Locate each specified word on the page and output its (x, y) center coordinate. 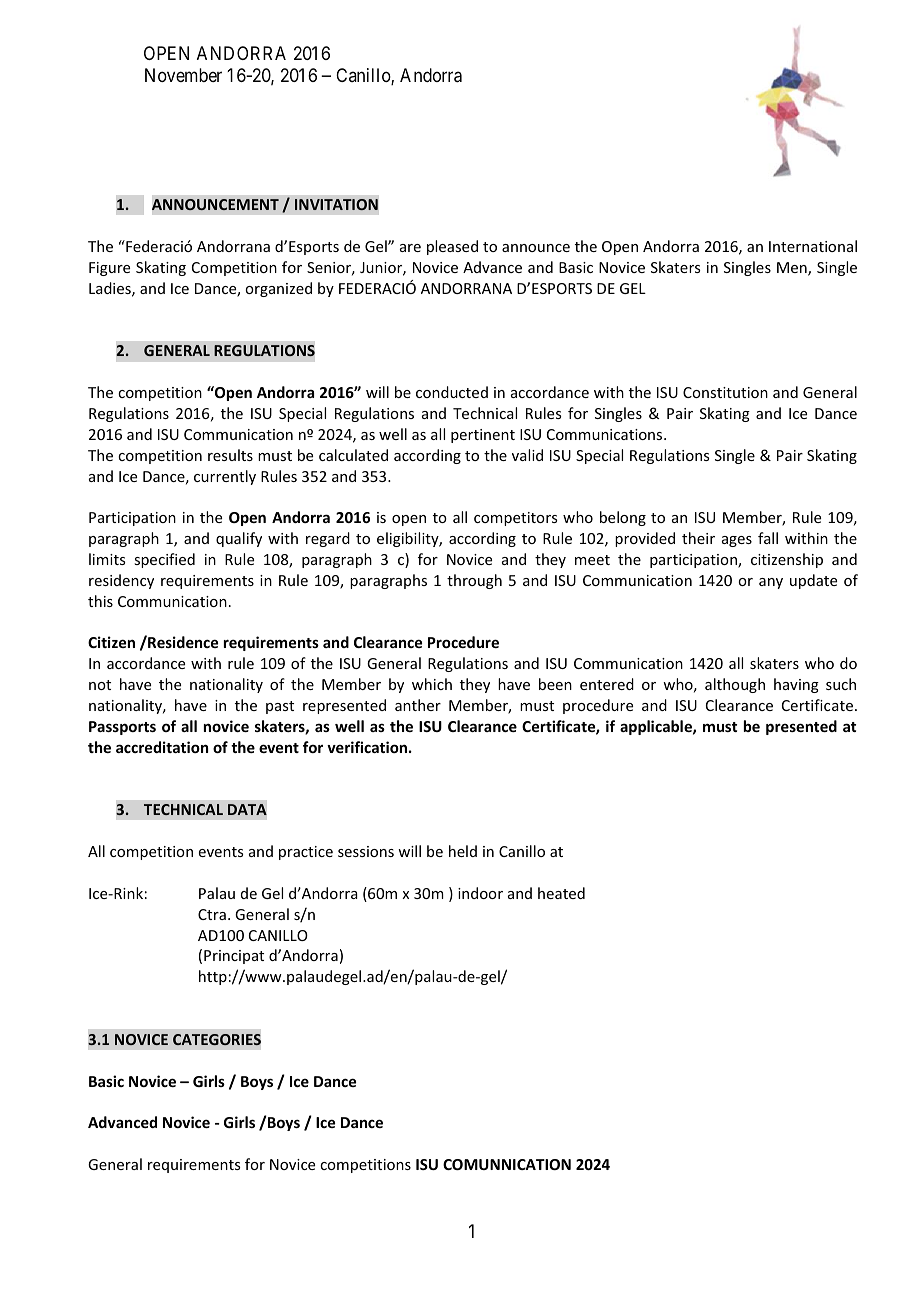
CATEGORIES (217, 1039)
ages (737, 541)
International (813, 246)
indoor (480, 893)
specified (164, 560)
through (474, 581)
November (183, 75)
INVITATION (336, 204)
